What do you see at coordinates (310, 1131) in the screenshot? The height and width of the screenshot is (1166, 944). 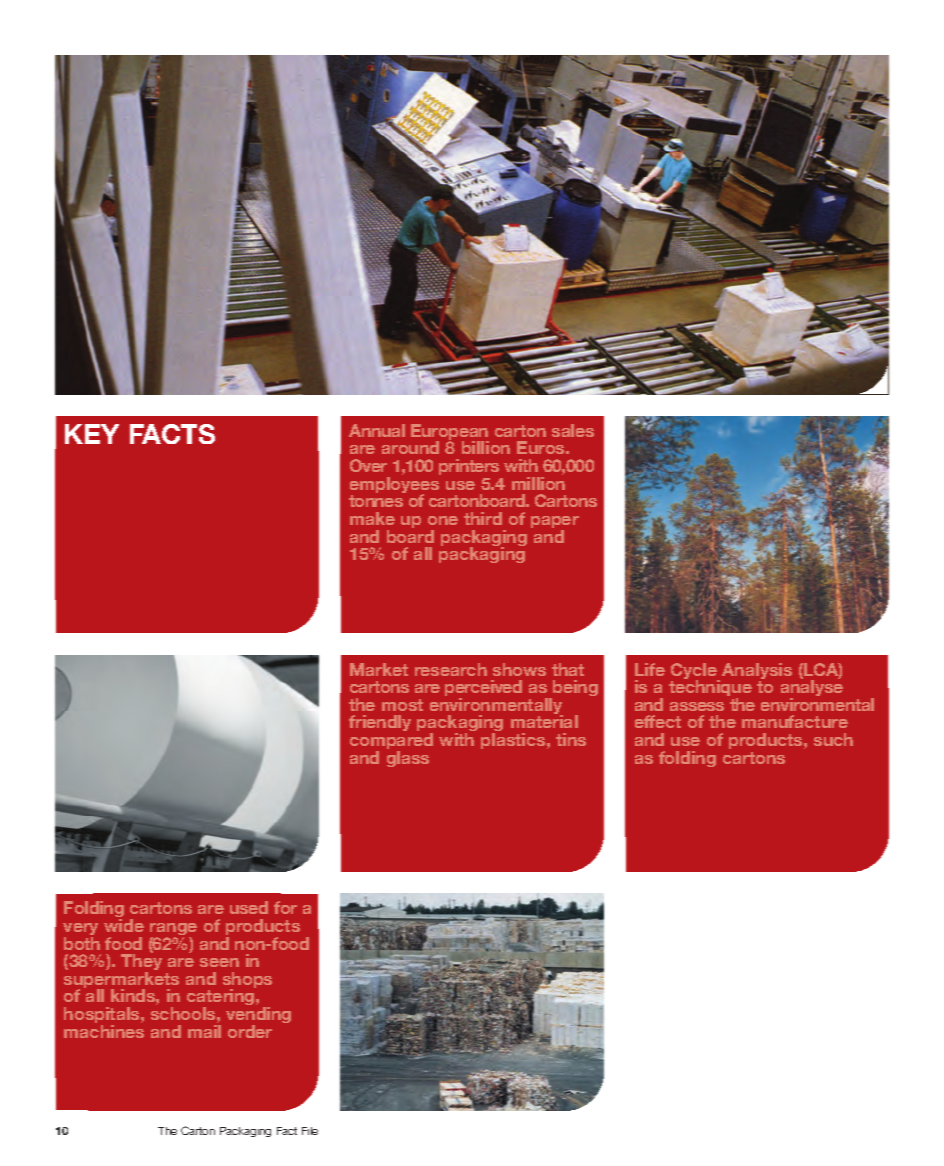 I see `File` at bounding box center [310, 1131].
